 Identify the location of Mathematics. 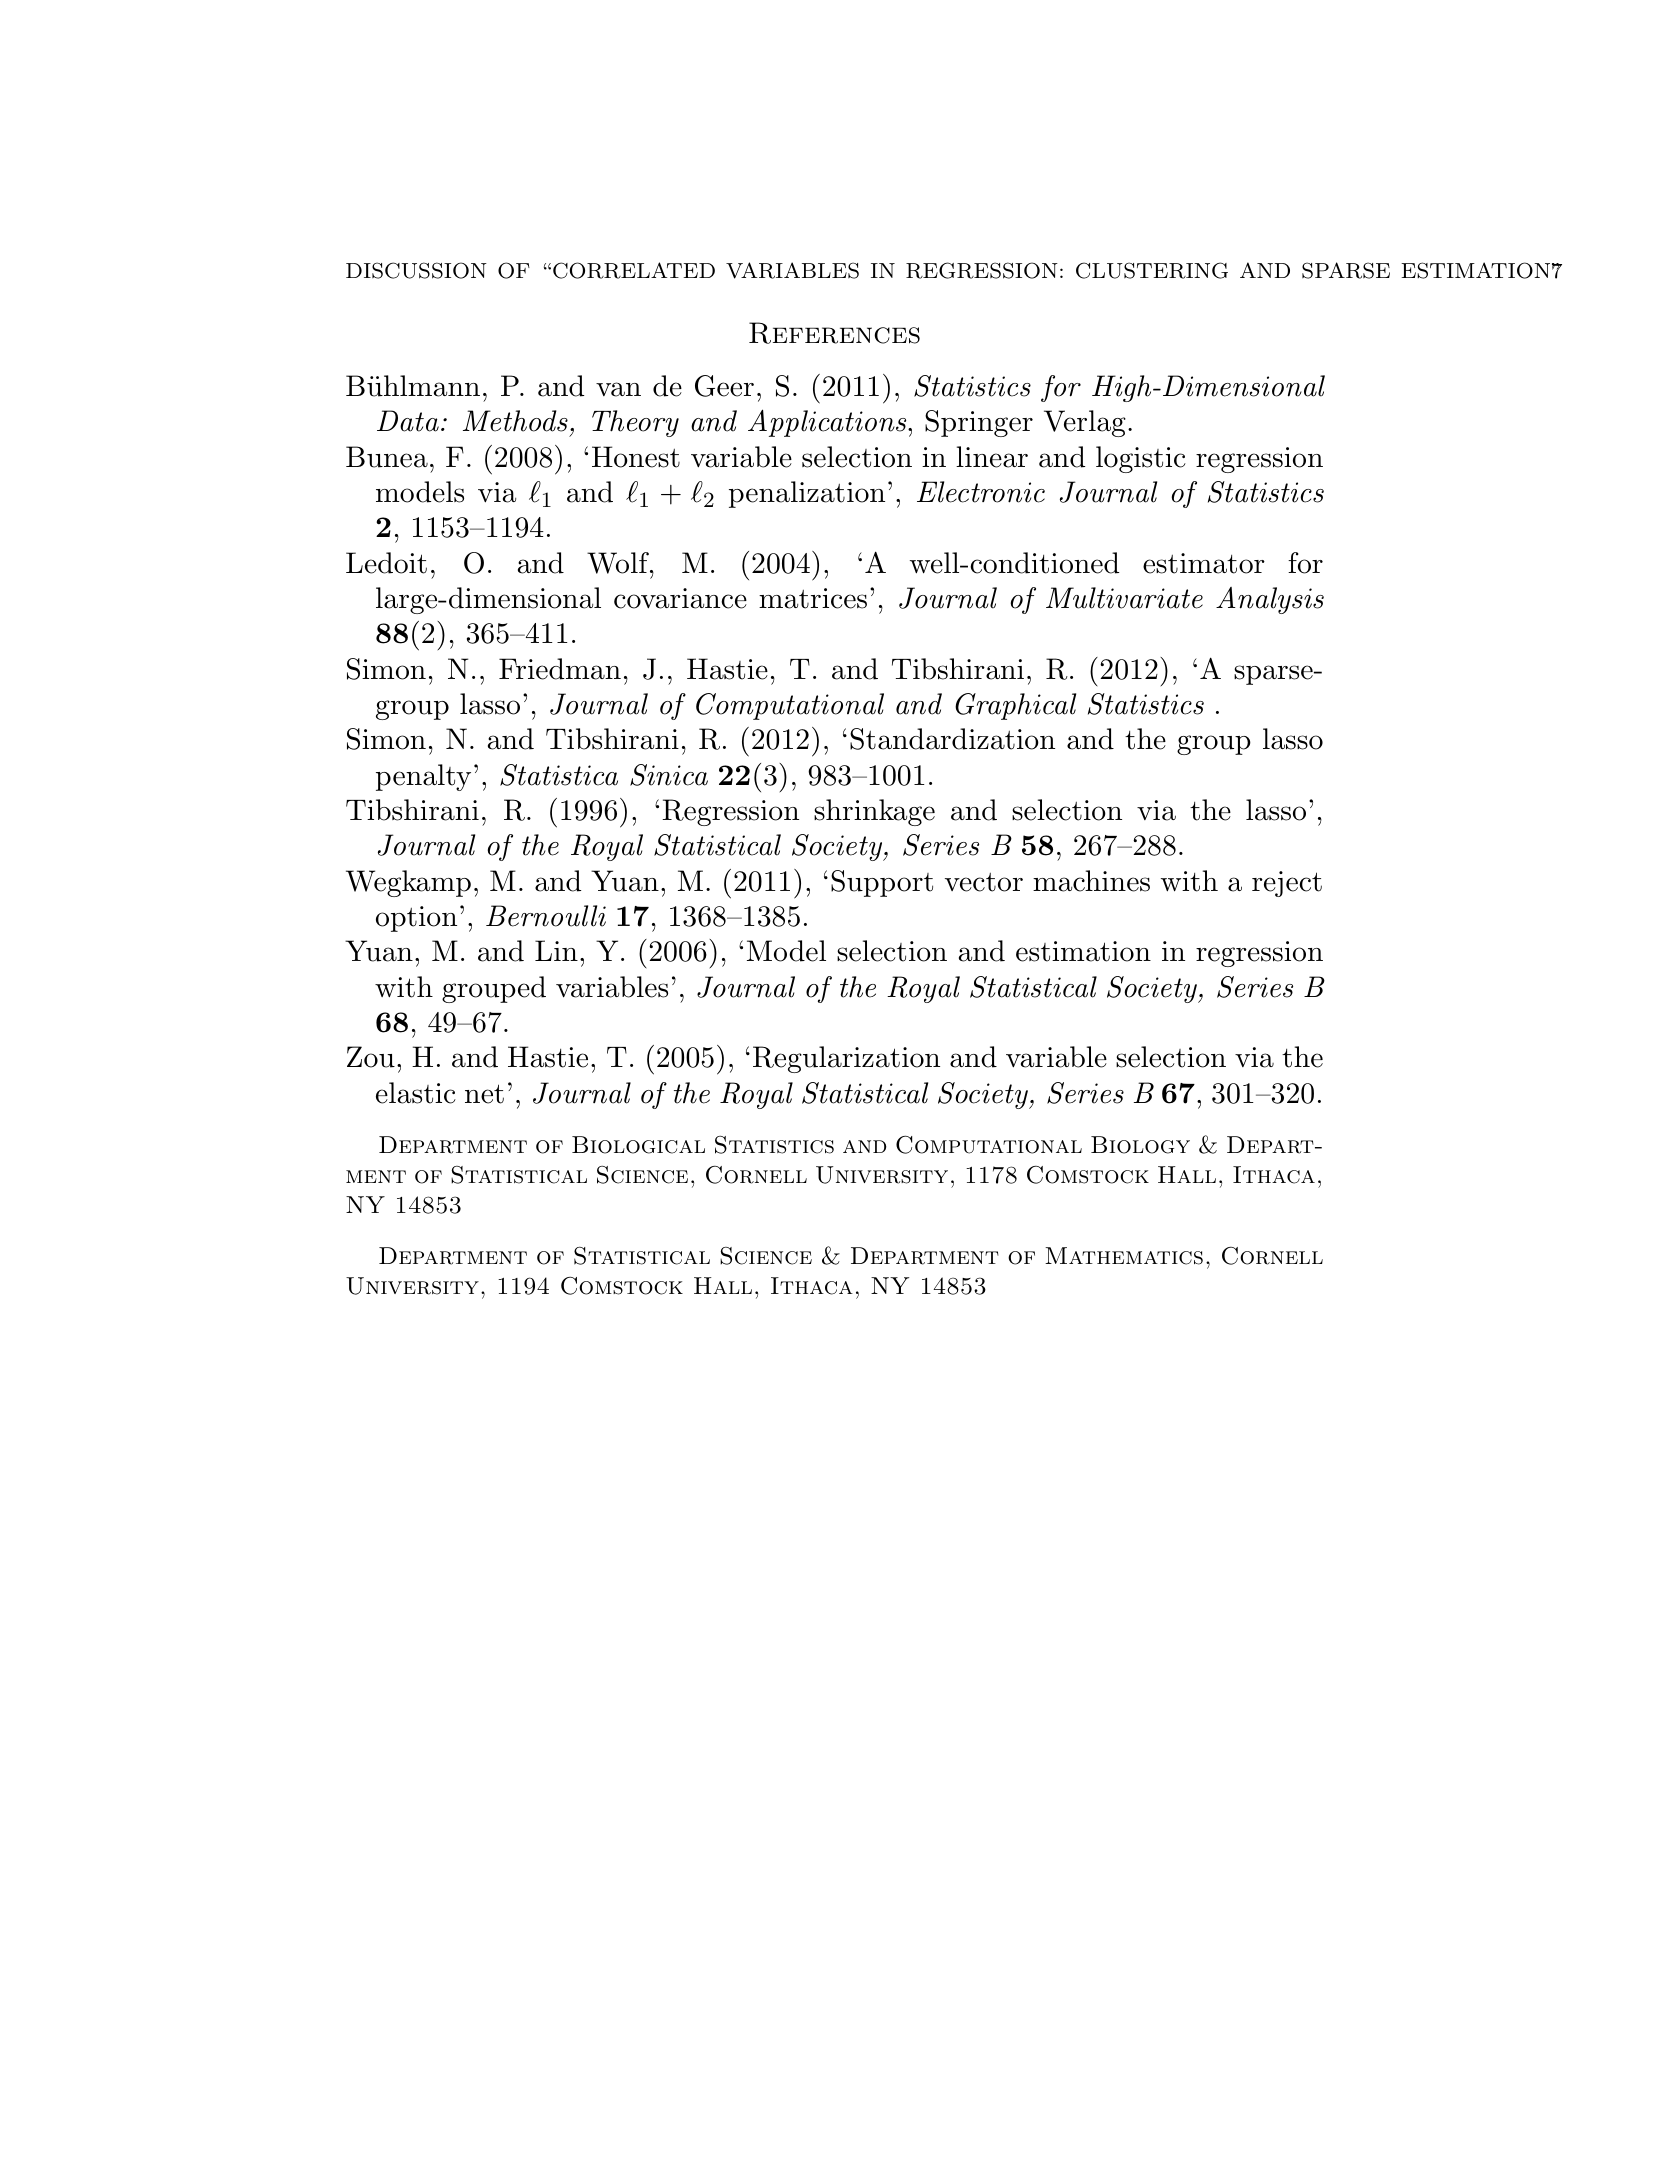
(1124, 1256).
